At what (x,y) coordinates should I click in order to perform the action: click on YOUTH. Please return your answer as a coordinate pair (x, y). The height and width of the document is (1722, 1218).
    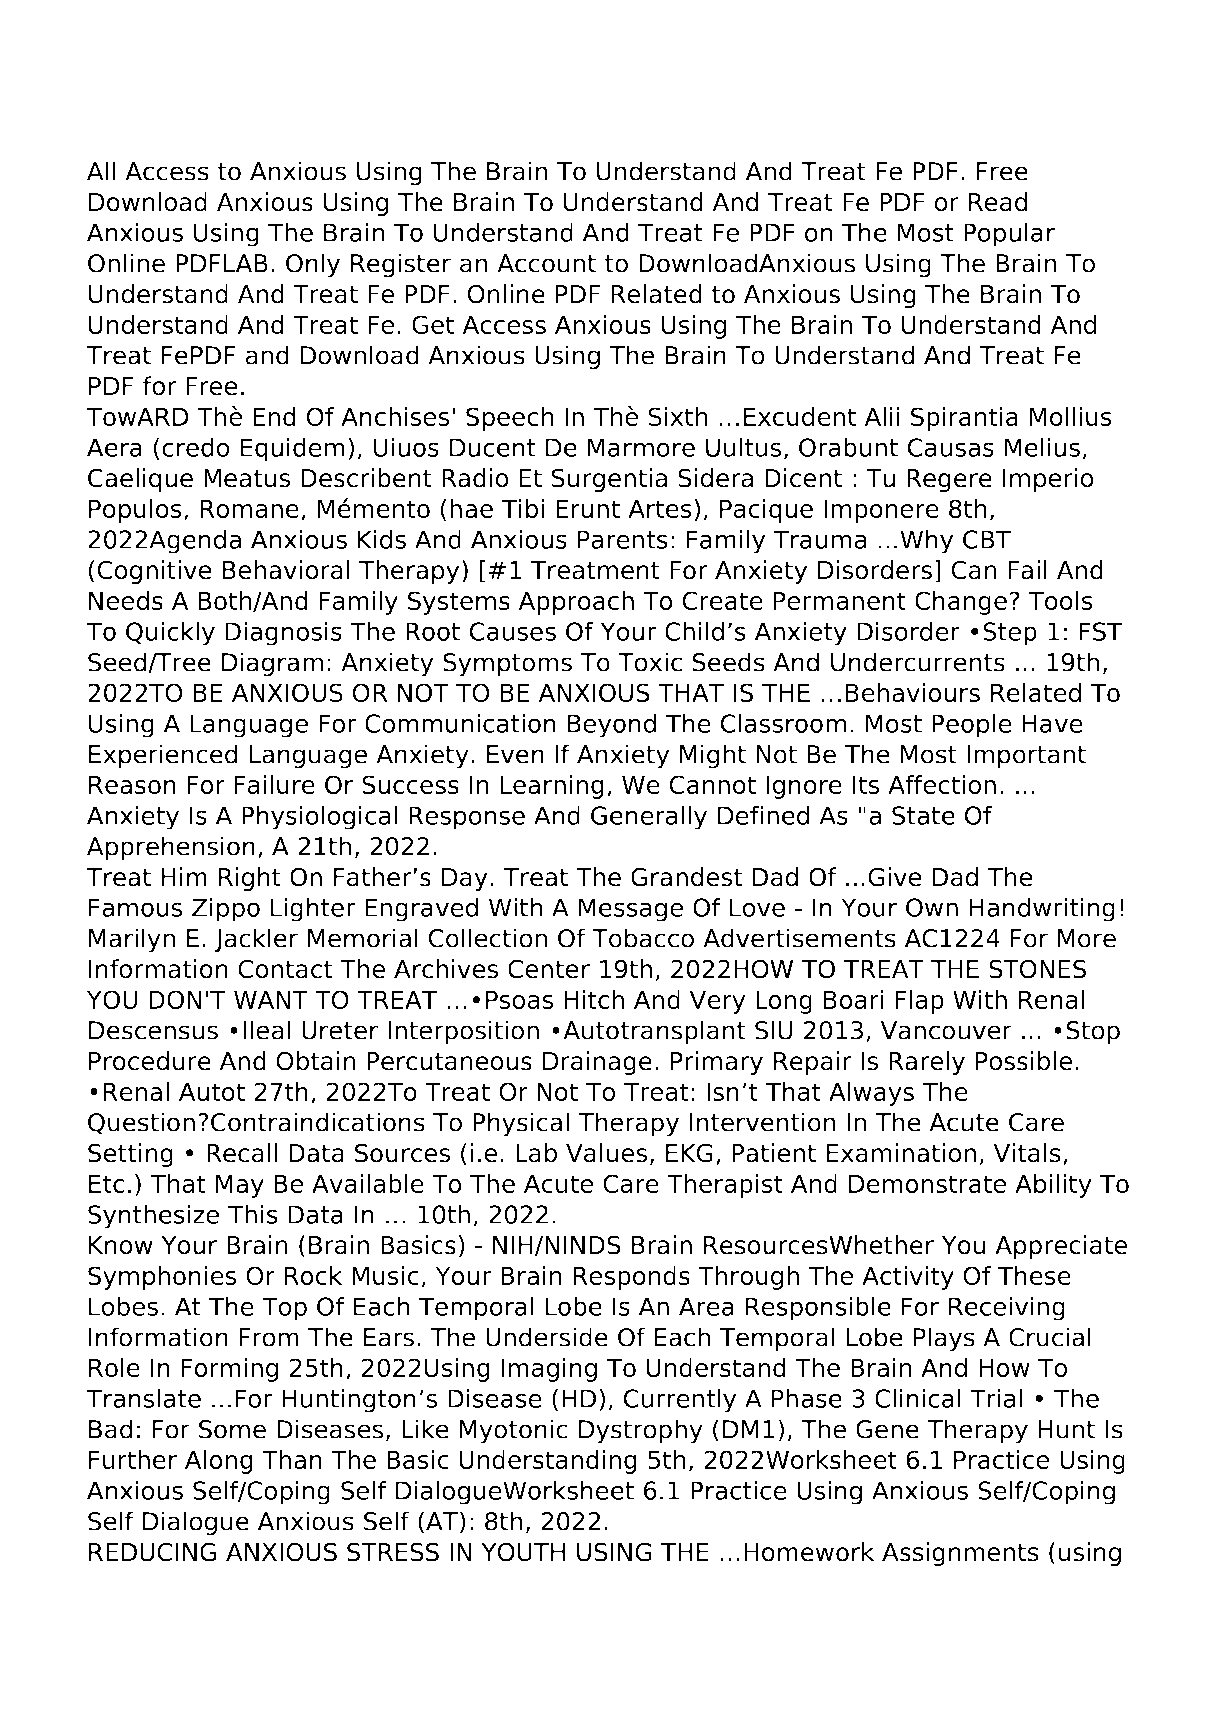
    Looking at the image, I should click on (523, 1552).
